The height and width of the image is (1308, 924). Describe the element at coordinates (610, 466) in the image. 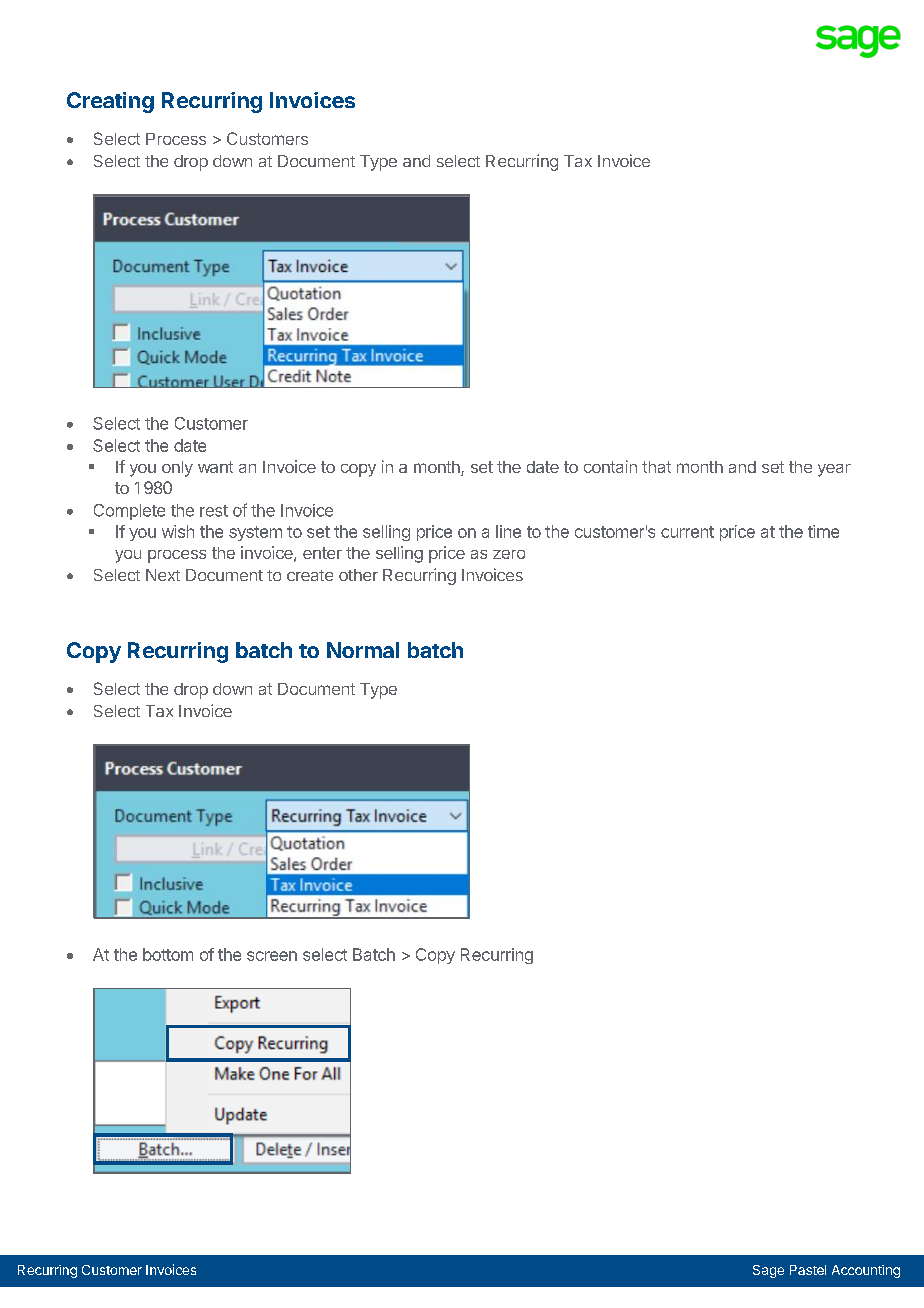

I see `contain` at that location.
